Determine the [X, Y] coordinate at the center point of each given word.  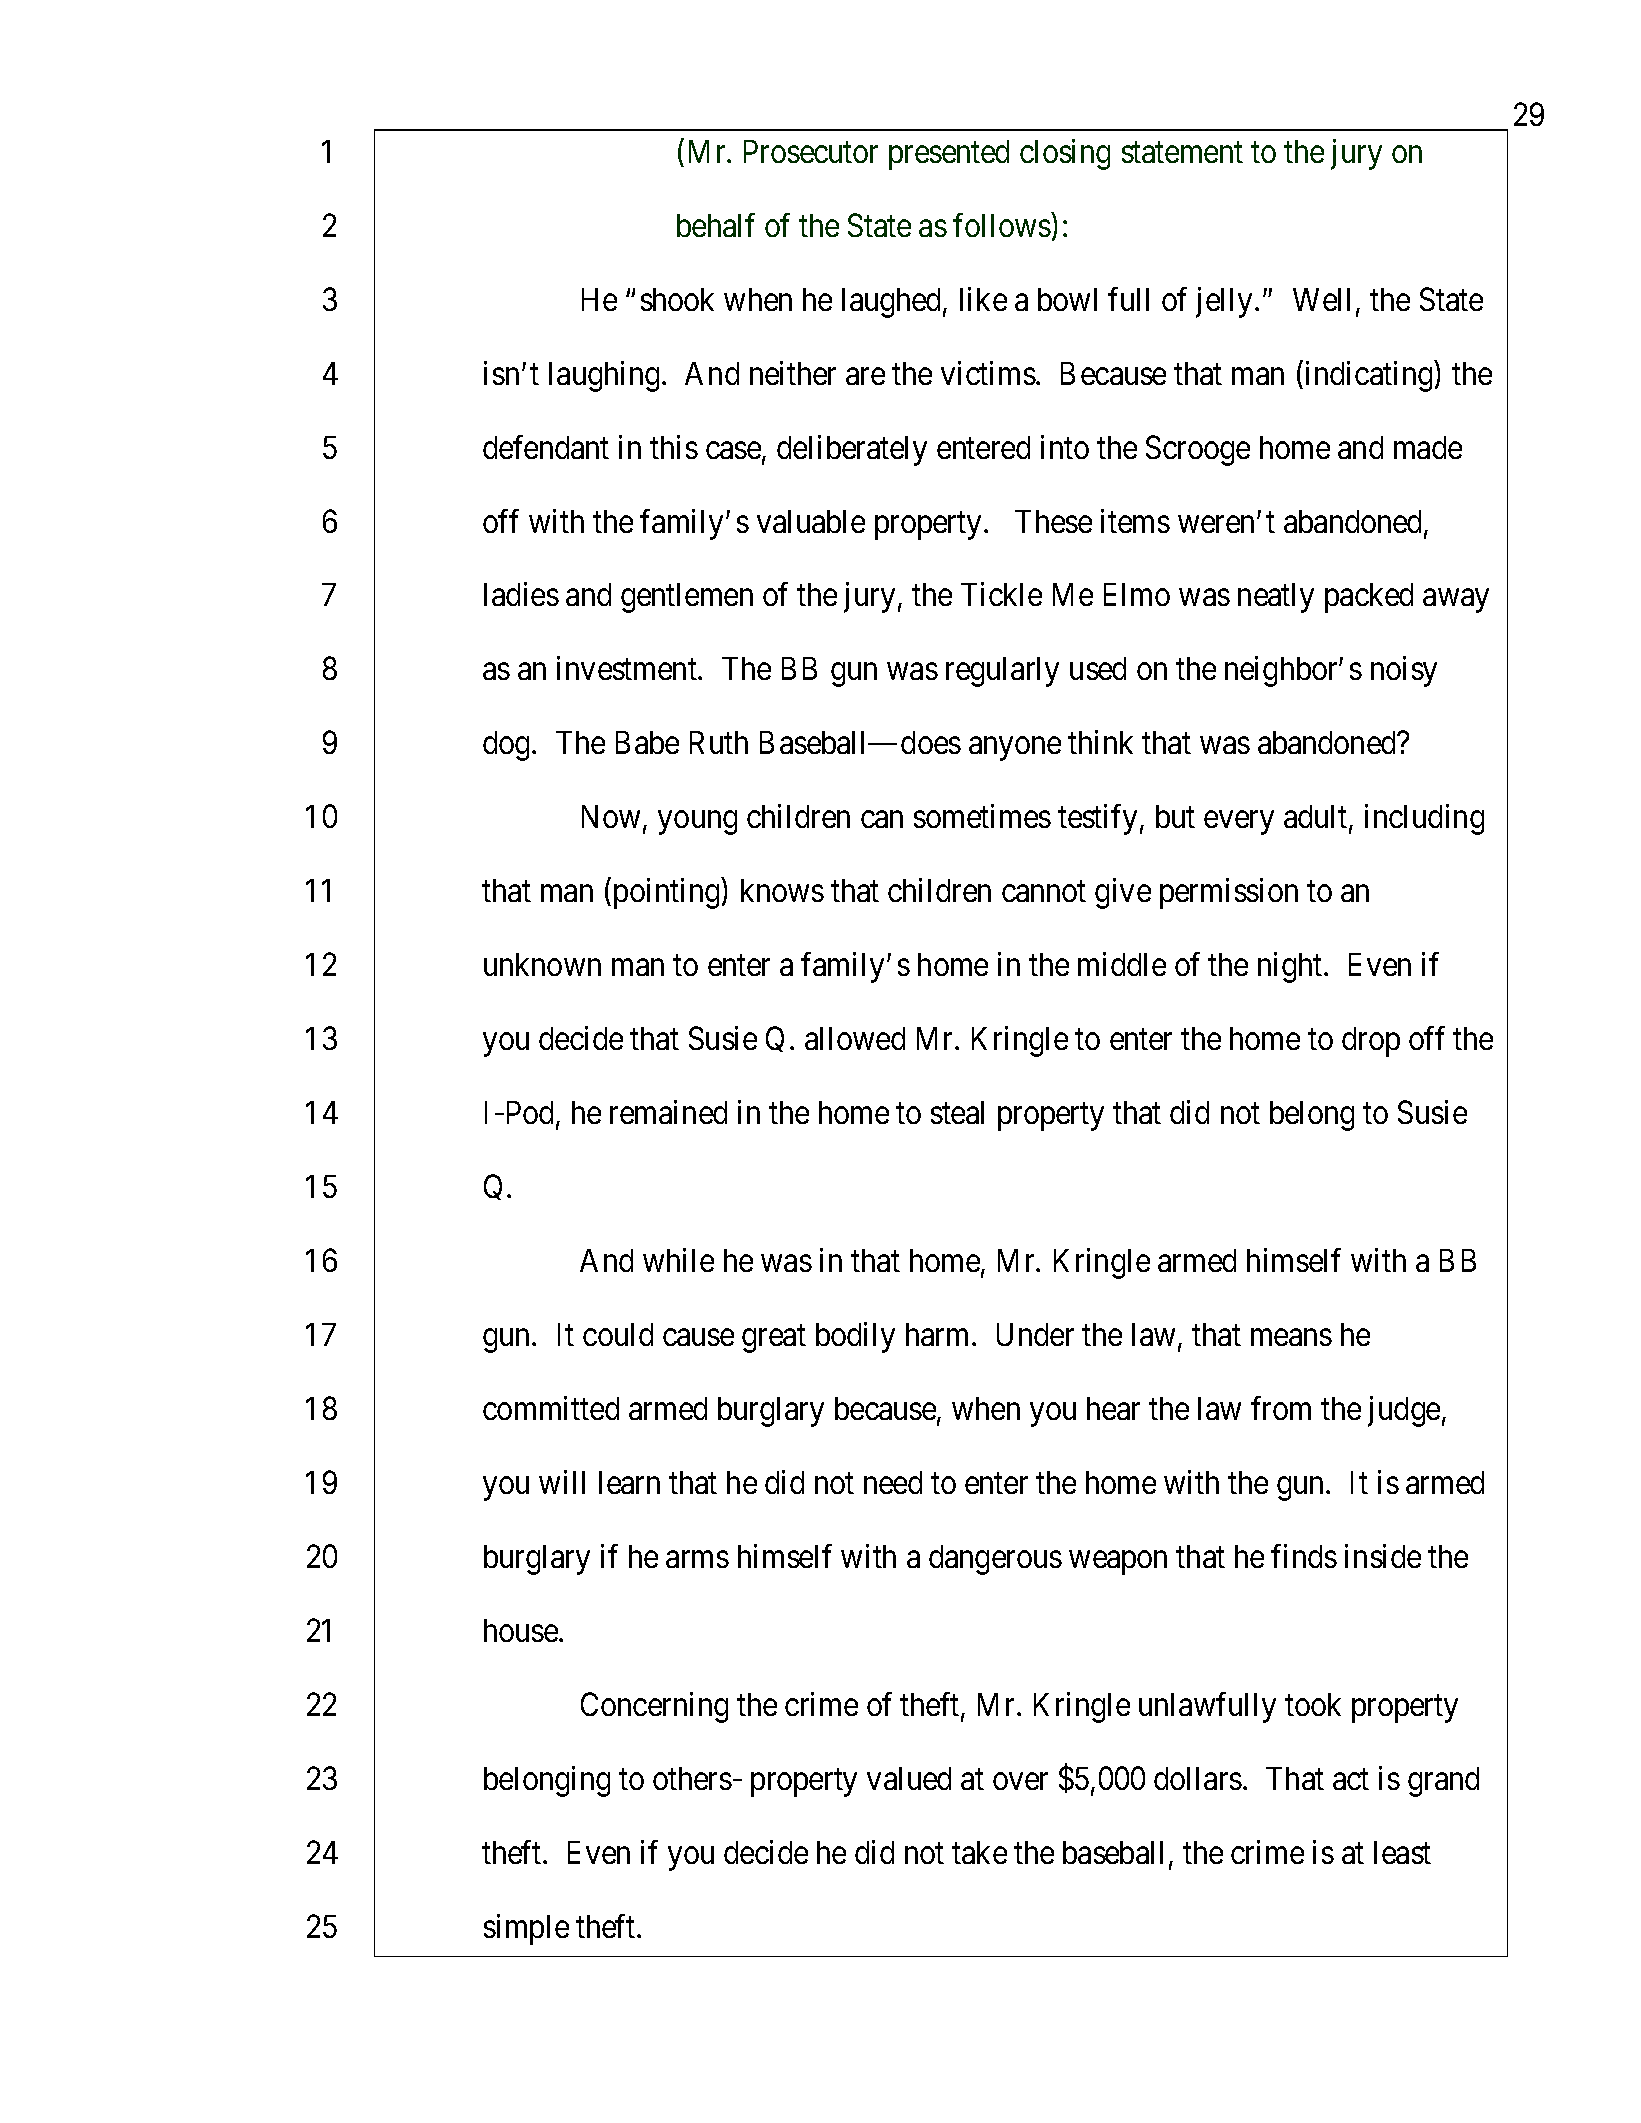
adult [1317, 818]
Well [1321, 299]
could [618, 1334]
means [1291, 1337]
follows [1002, 225]
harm [939, 1334]
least [1402, 1852]
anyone [1015, 749]
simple [526, 1929]
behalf [716, 225]
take [979, 1852]
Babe [647, 742]
